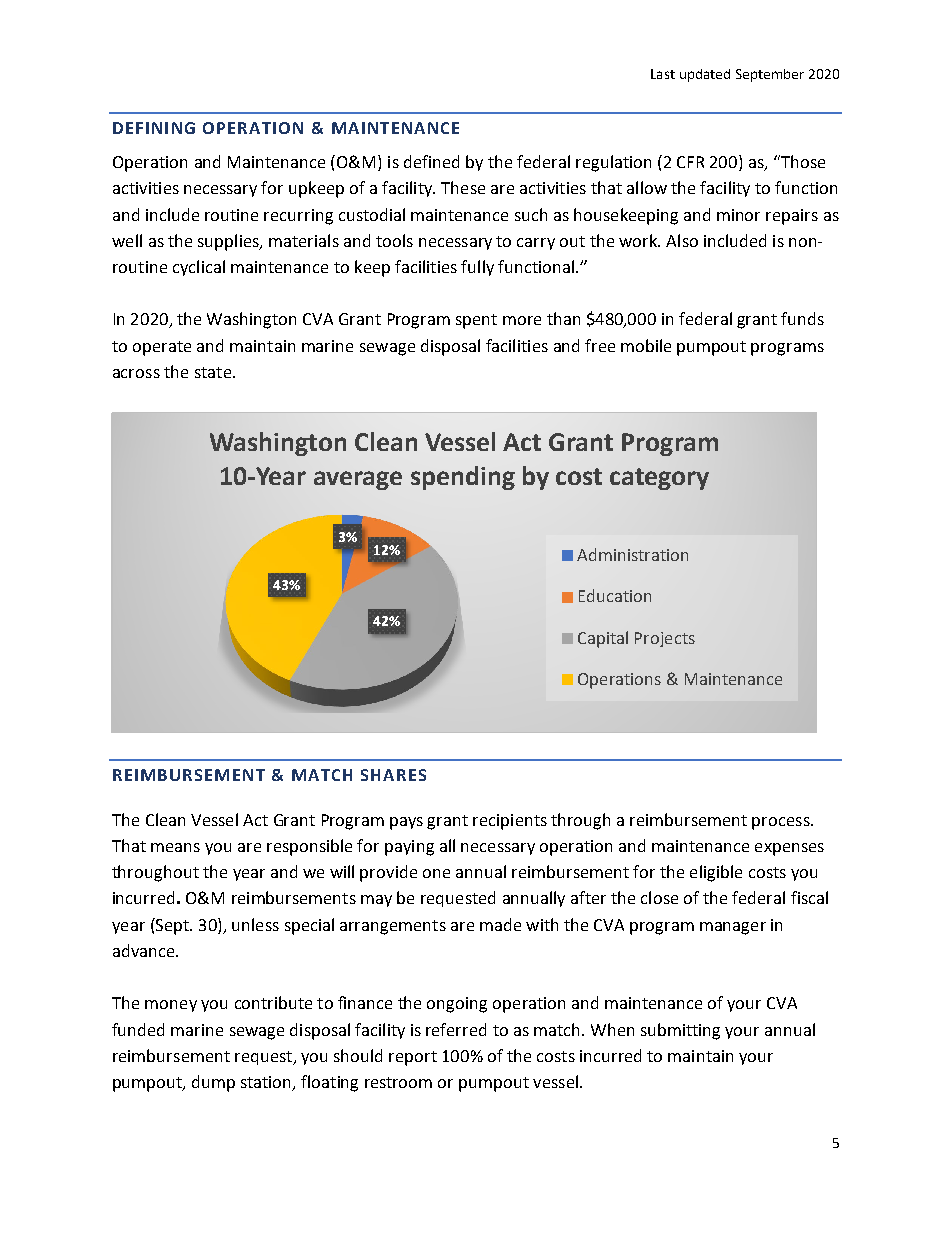  Describe the element at coordinates (431, 161) in the document. I see `defined` at that location.
